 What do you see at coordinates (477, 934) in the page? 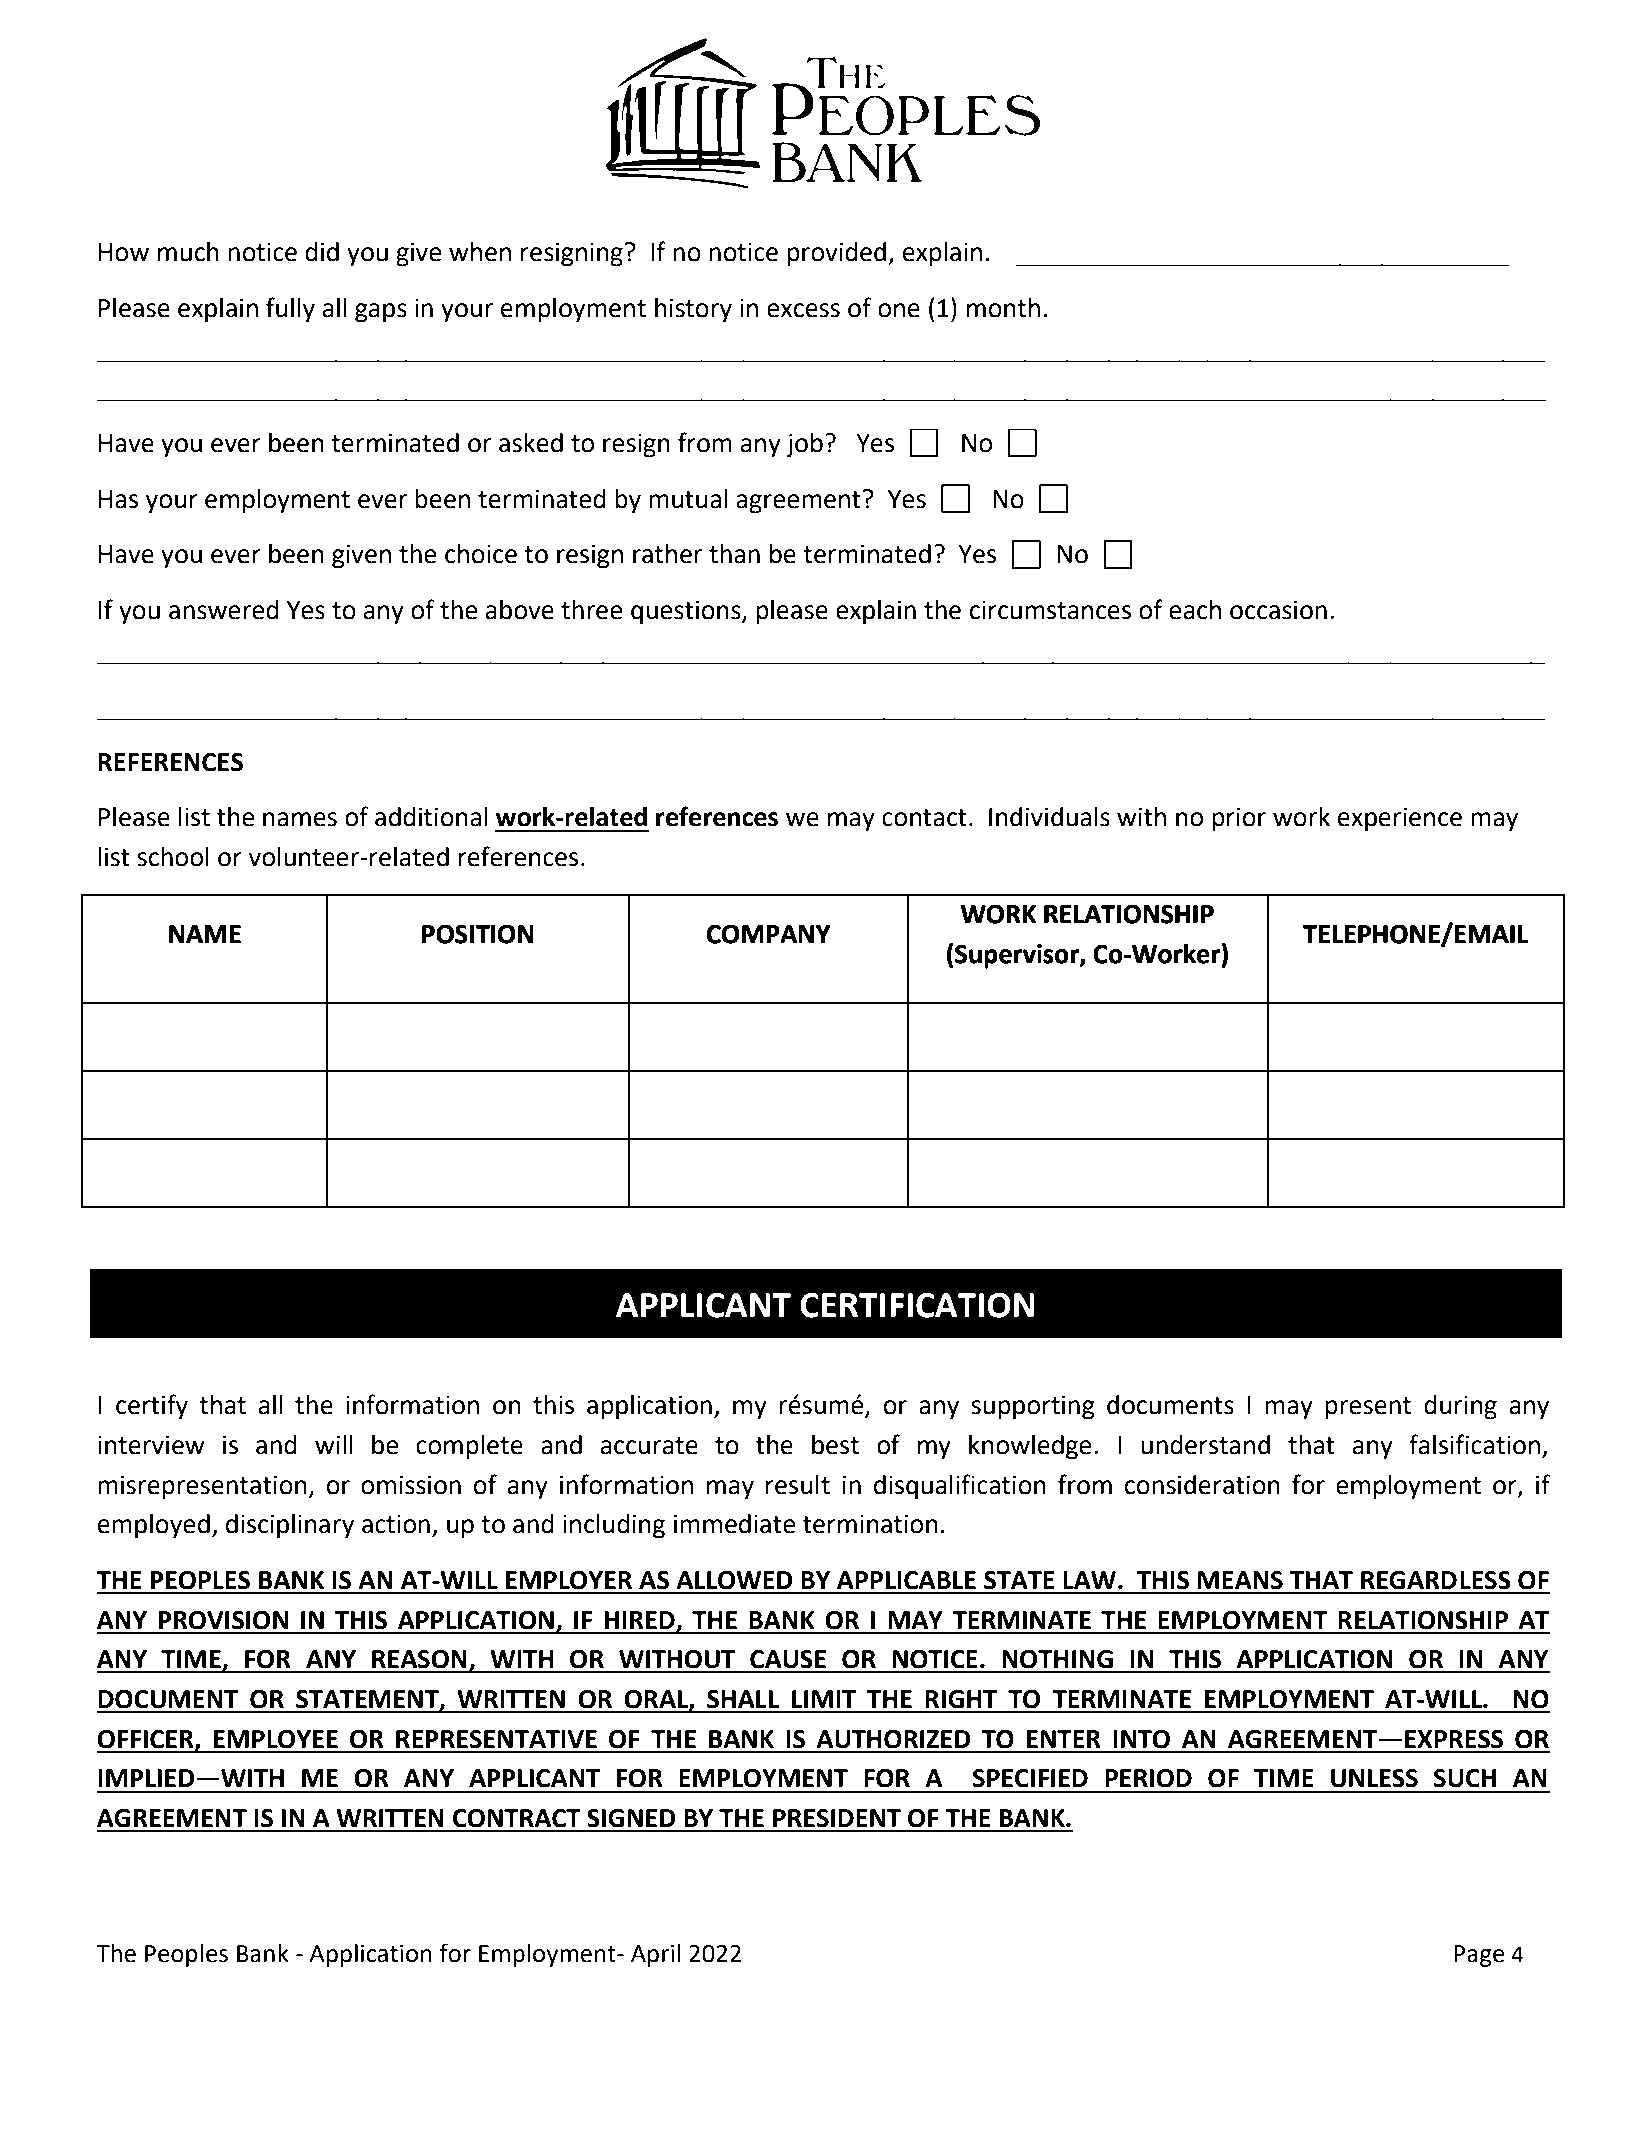
I see `POSITION` at bounding box center [477, 934].
